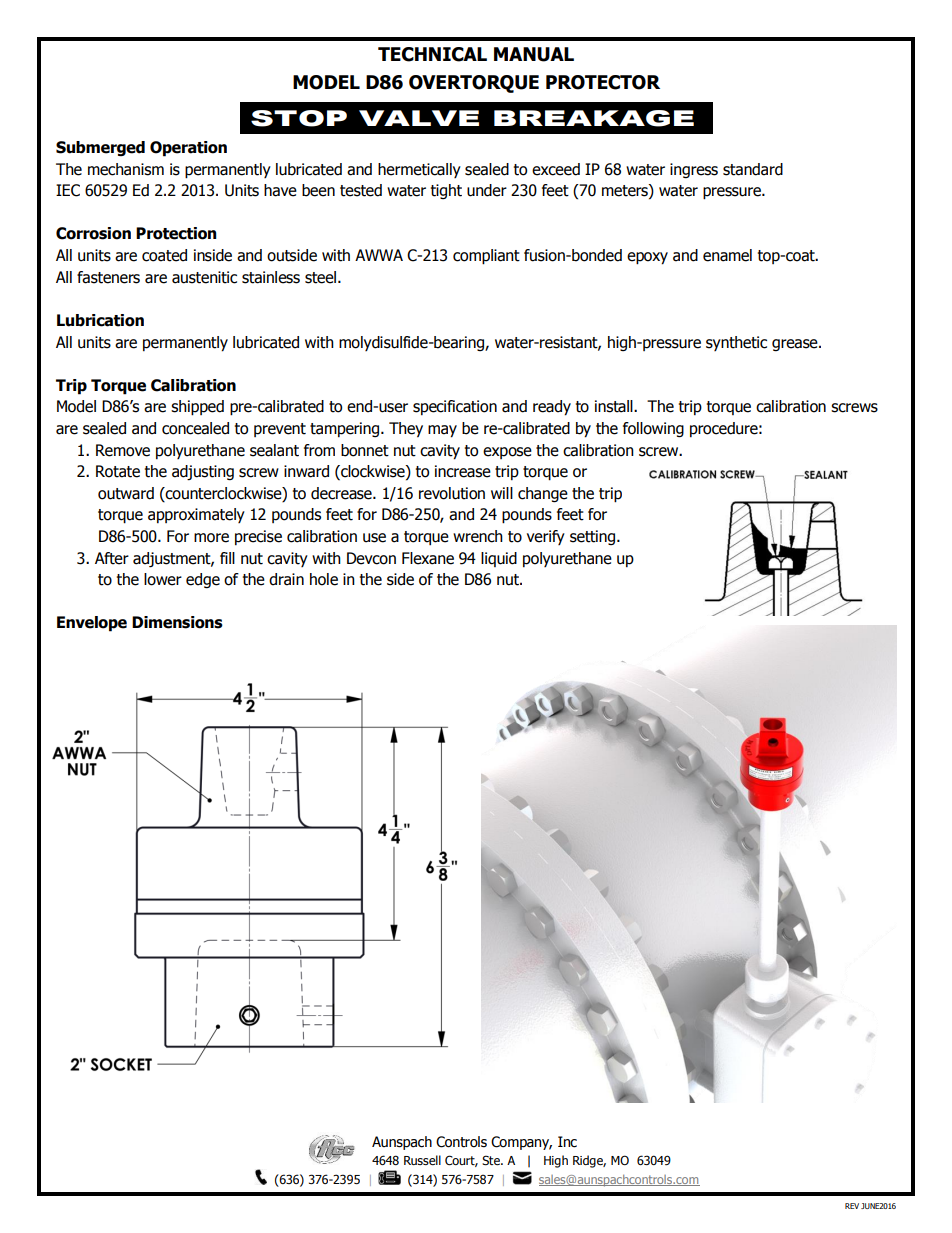  Describe the element at coordinates (455, 407) in the image. I see `specification` at that location.
